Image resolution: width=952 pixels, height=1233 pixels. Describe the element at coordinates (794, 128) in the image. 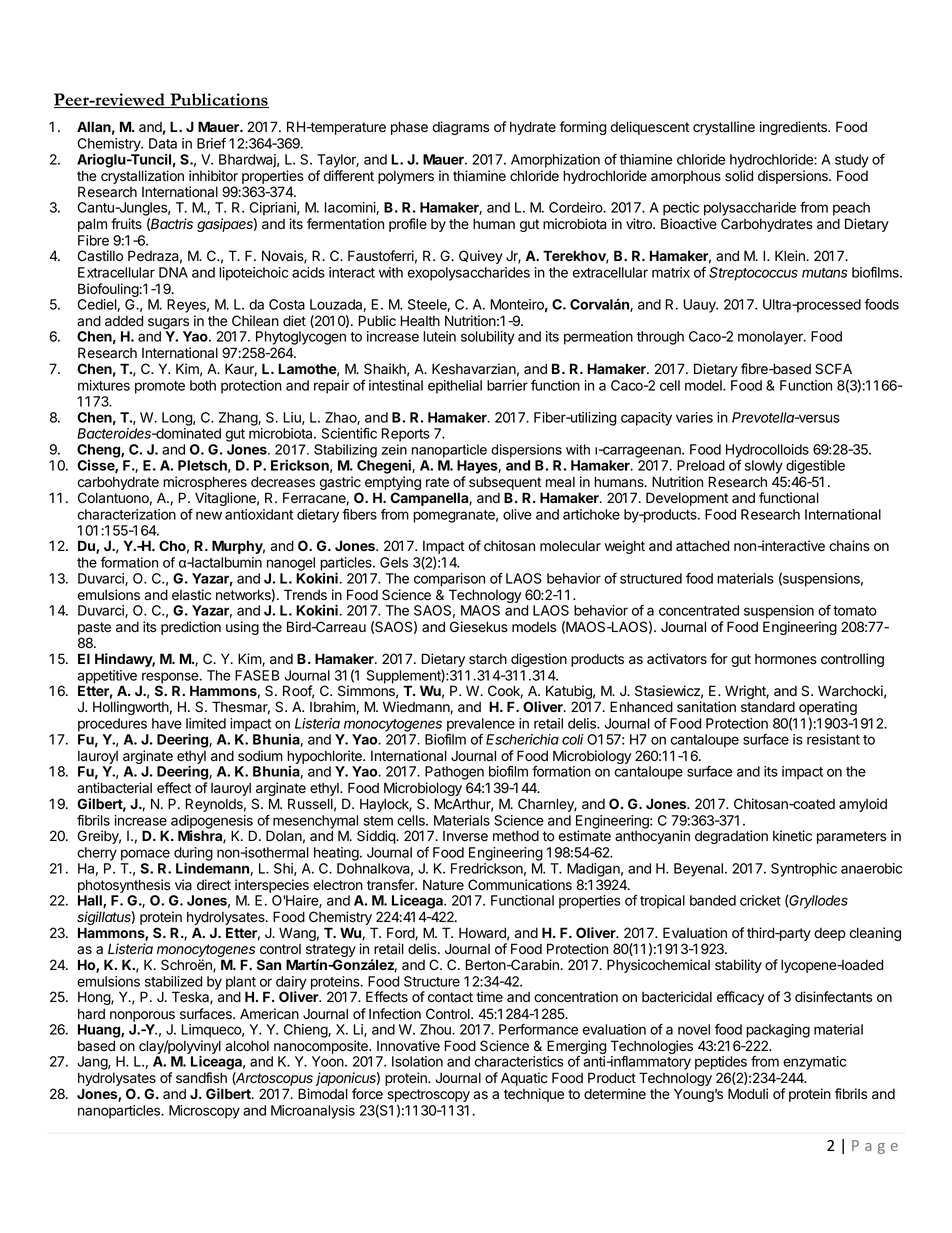

I see `ingredients` at that location.
